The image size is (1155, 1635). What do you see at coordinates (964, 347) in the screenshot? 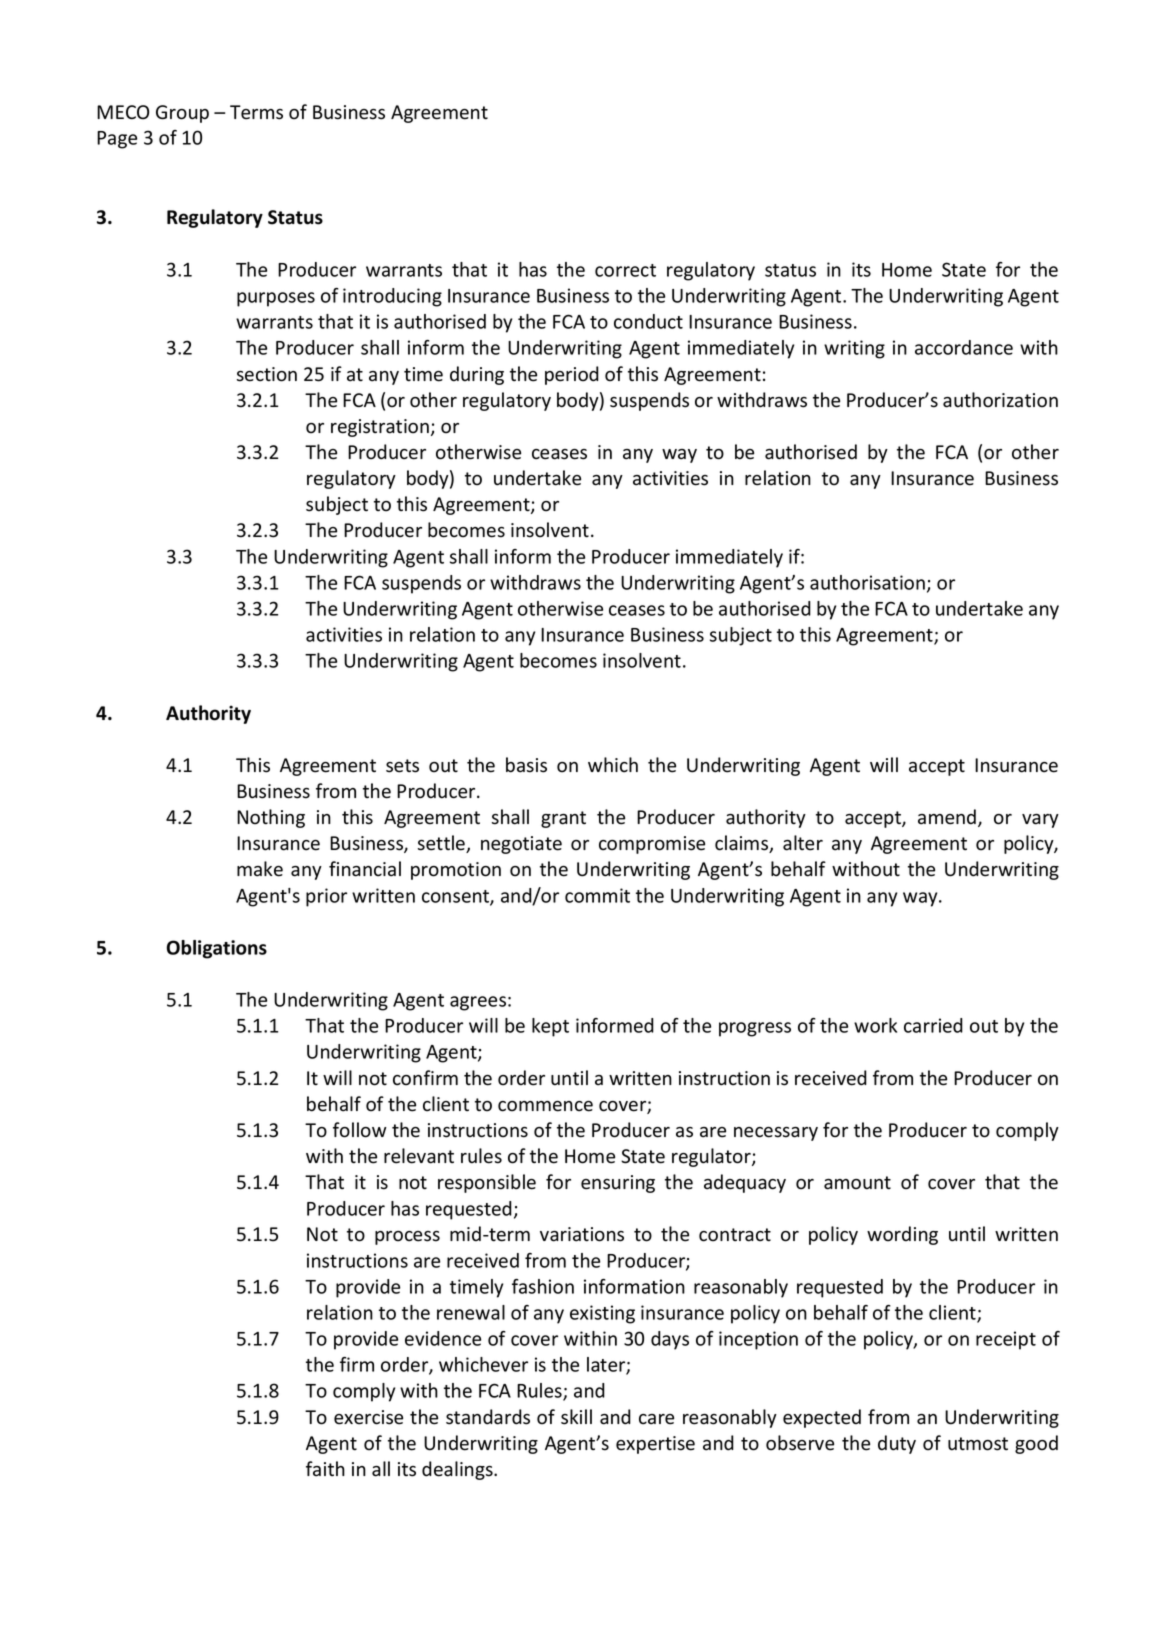
I see `accordance` at bounding box center [964, 347].
